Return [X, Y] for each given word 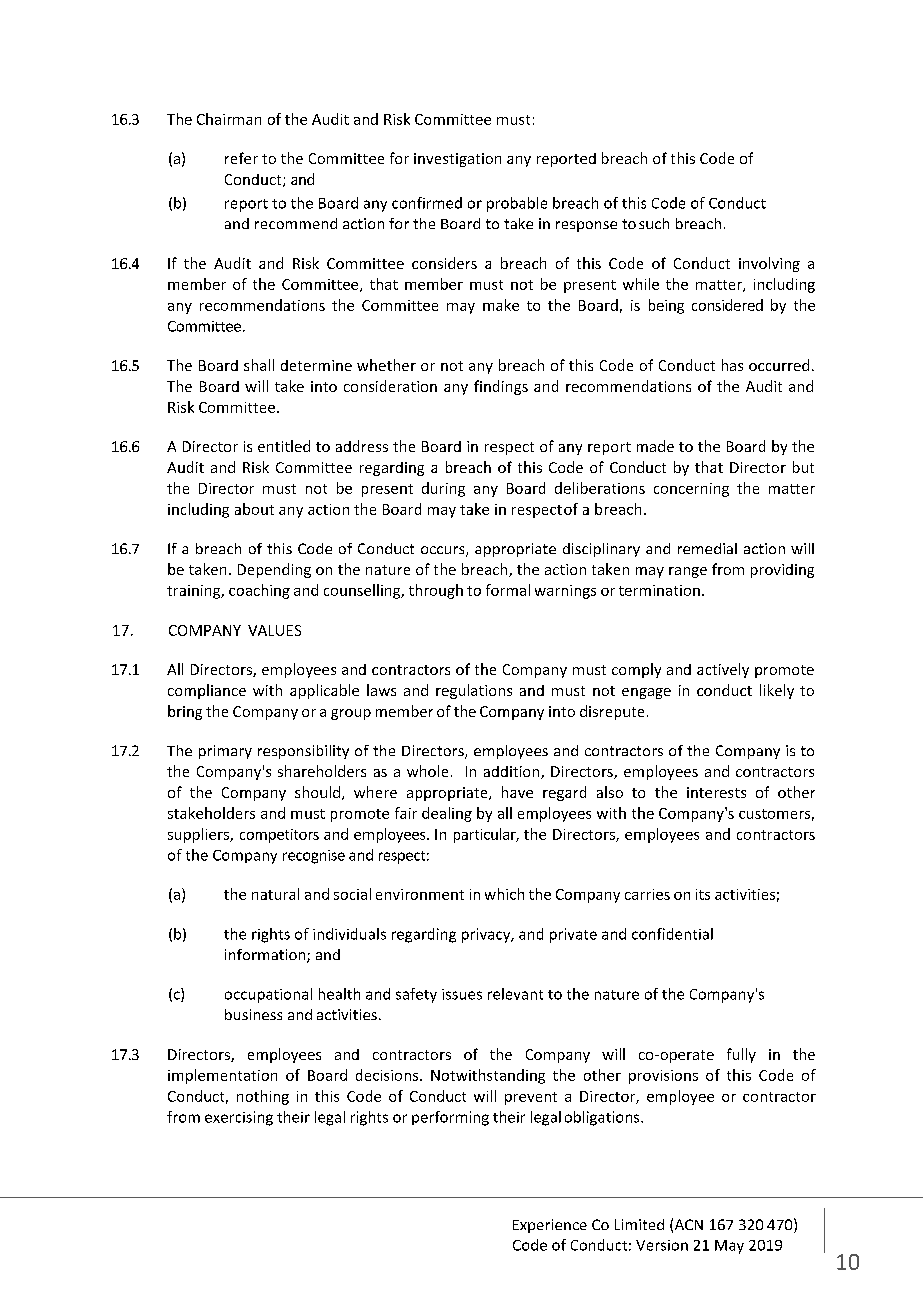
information [266, 956]
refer [241, 158]
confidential [672, 934]
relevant [515, 994]
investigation [457, 160]
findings [501, 387]
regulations [474, 691]
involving [769, 264]
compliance [207, 691]
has [732, 365]
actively [723, 670]
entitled [284, 446]
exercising [239, 1118]
